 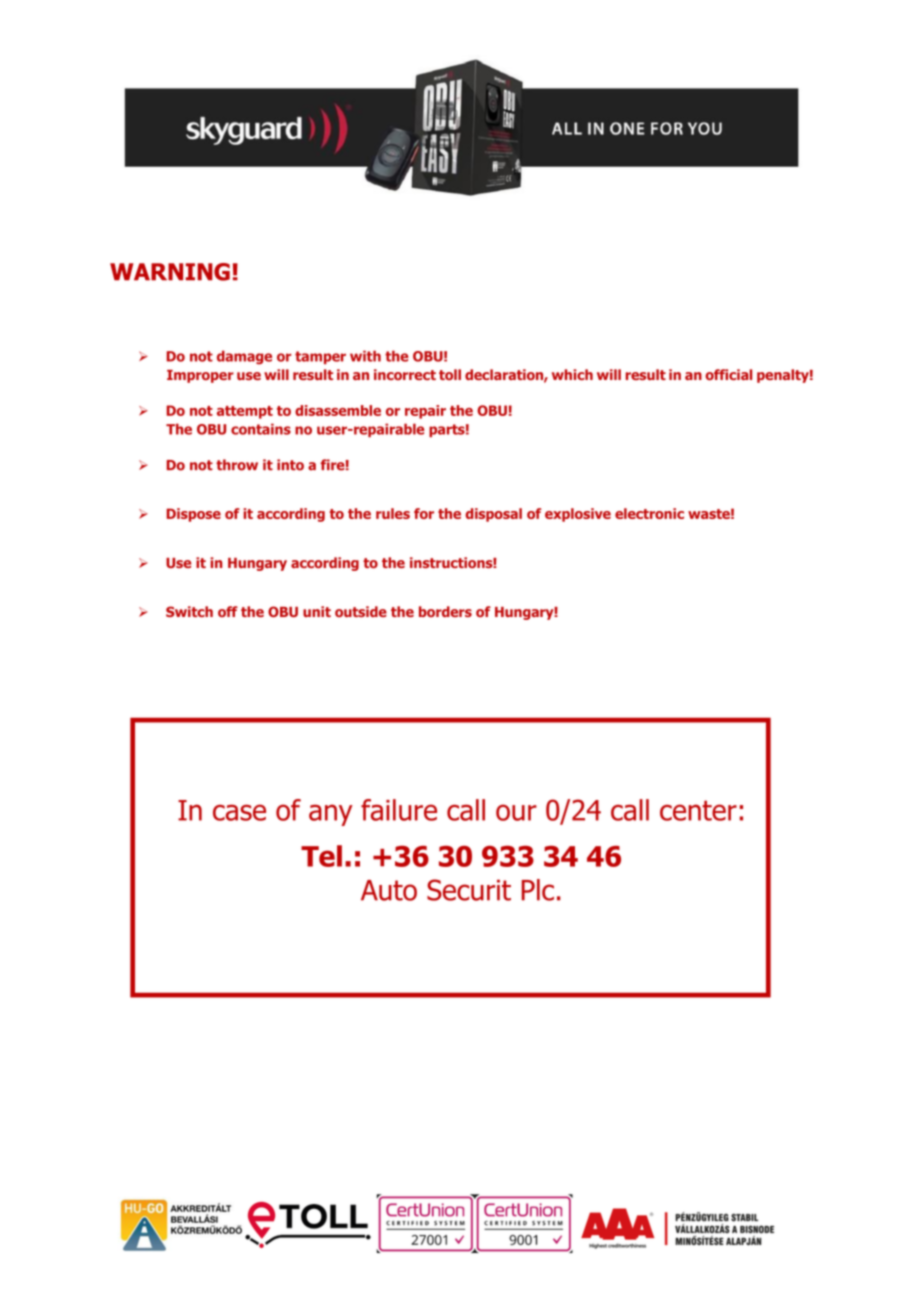 What do you see at coordinates (649, 513) in the image?
I see `electronic` at bounding box center [649, 513].
